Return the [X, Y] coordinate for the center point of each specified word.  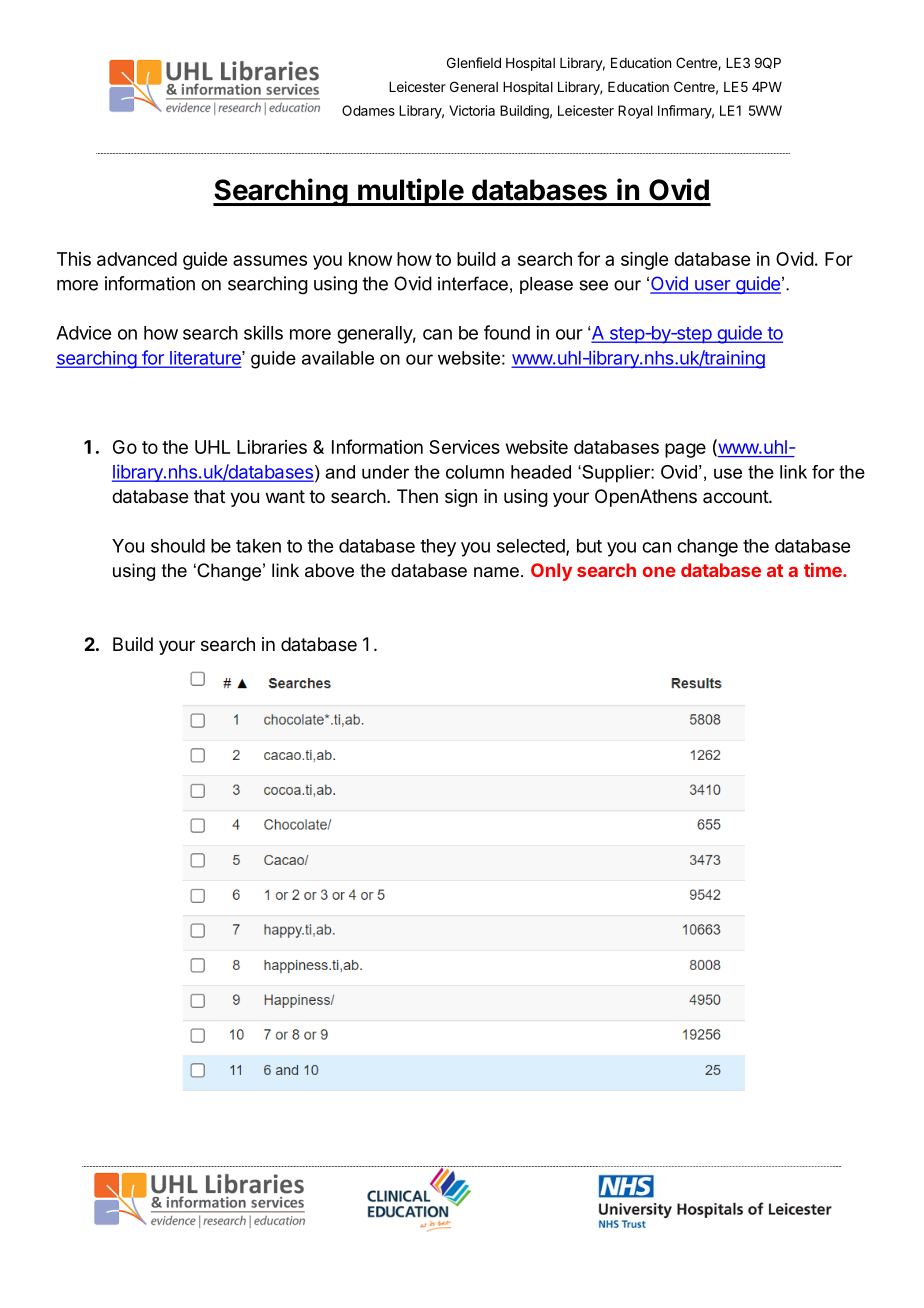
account [736, 496]
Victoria [472, 110]
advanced [137, 259]
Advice [83, 333]
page [685, 450]
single [644, 261]
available [338, 358]
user [712, 286]
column [475, 472]
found [507, 332]
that [209, 496]
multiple [410, 192]
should [178, 546]
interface [473, 283]
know [370, 259]
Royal [635, 112]
